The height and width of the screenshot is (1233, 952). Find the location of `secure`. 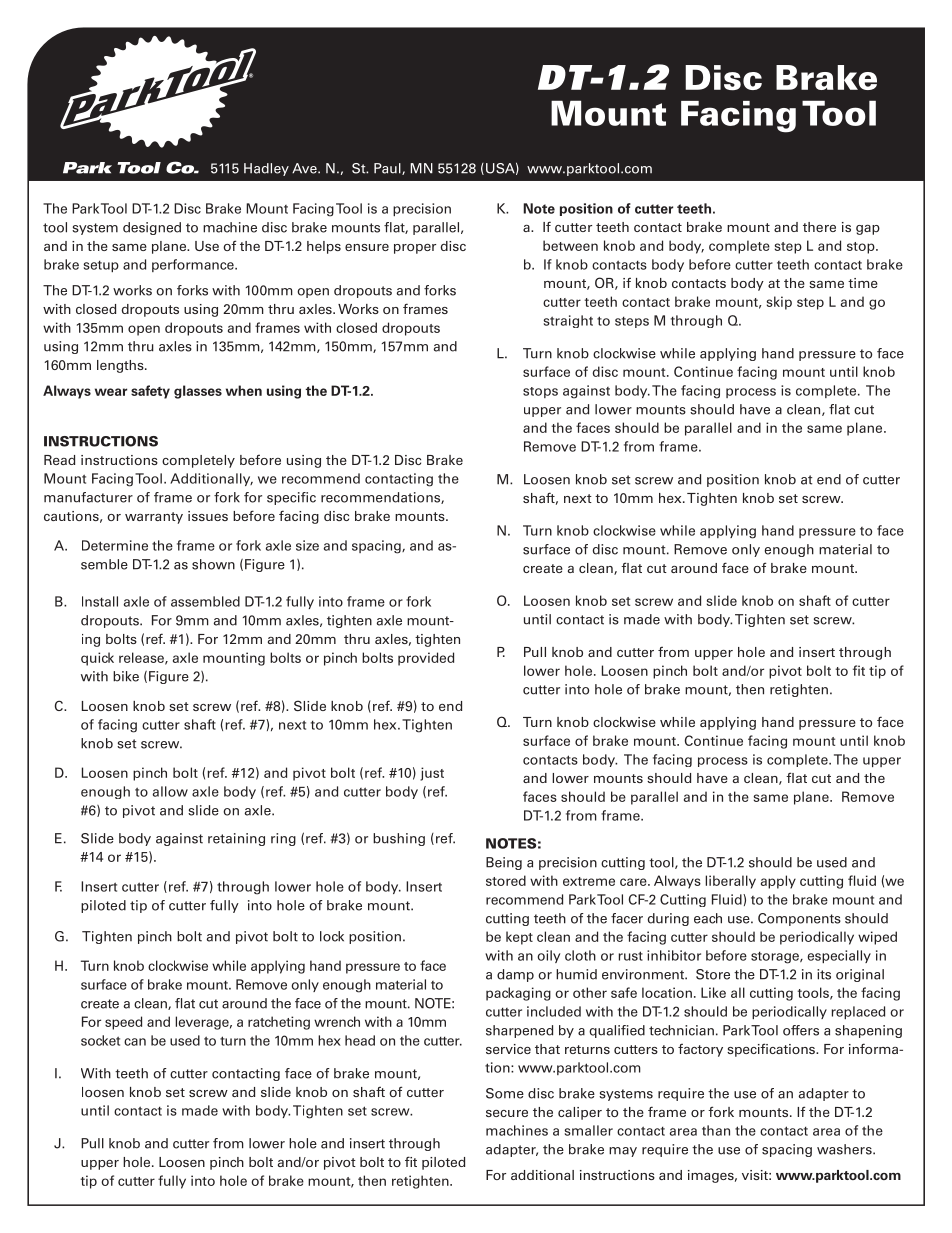

secure is located at coordinates (507, 1113).
